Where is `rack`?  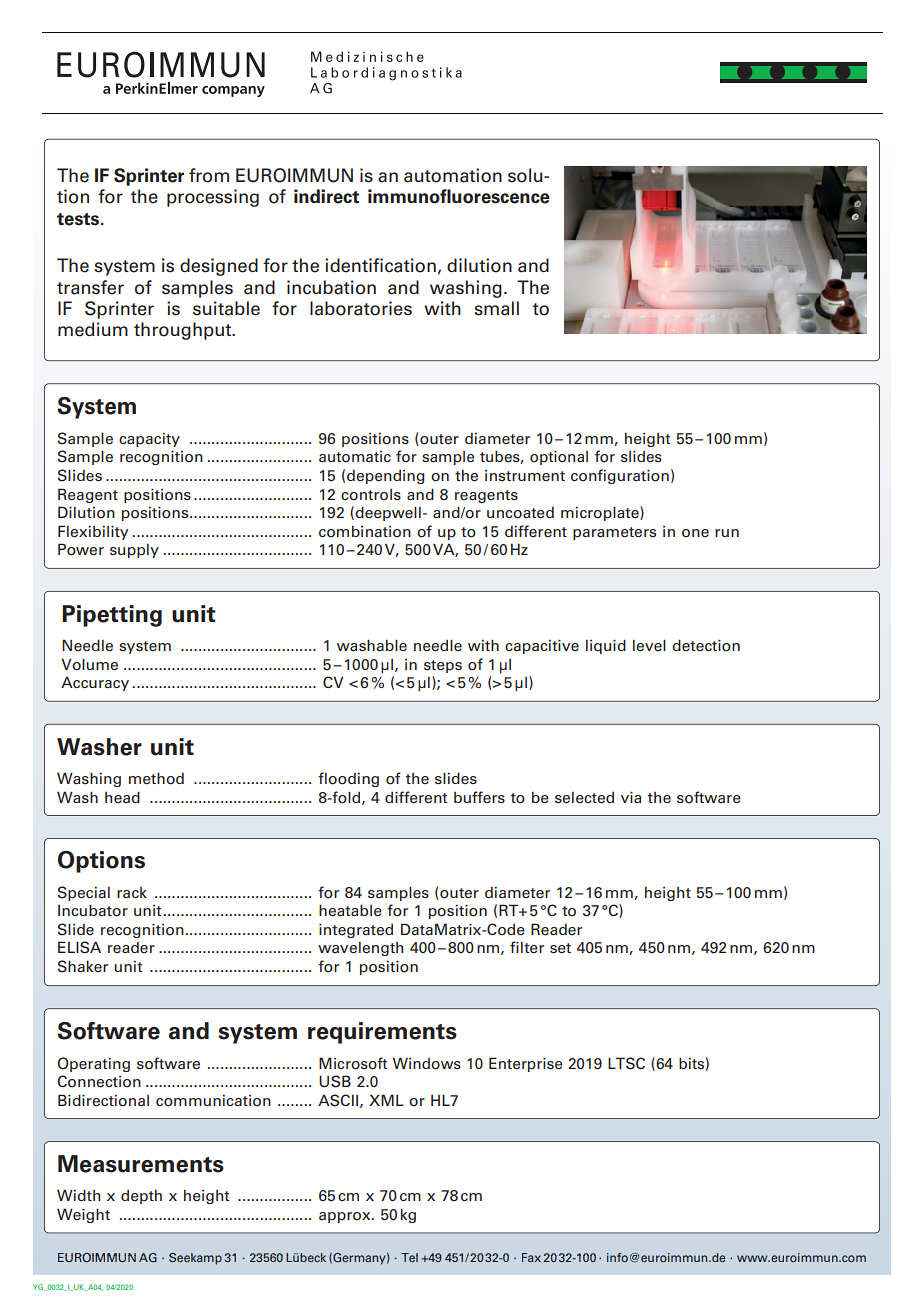
rack is located at coordinates (132, 892).
